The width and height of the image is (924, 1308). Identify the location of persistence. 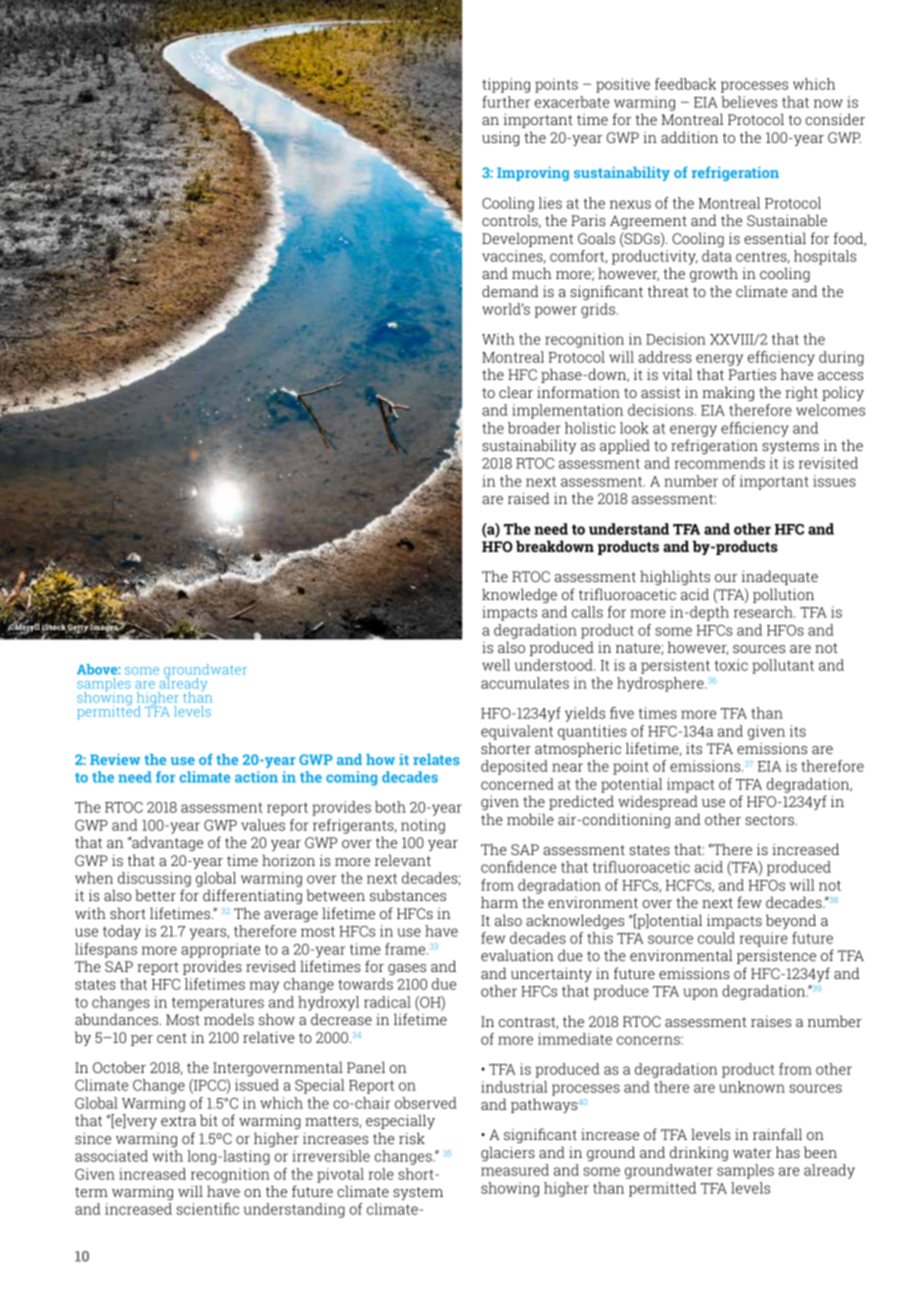
(776, 956).
